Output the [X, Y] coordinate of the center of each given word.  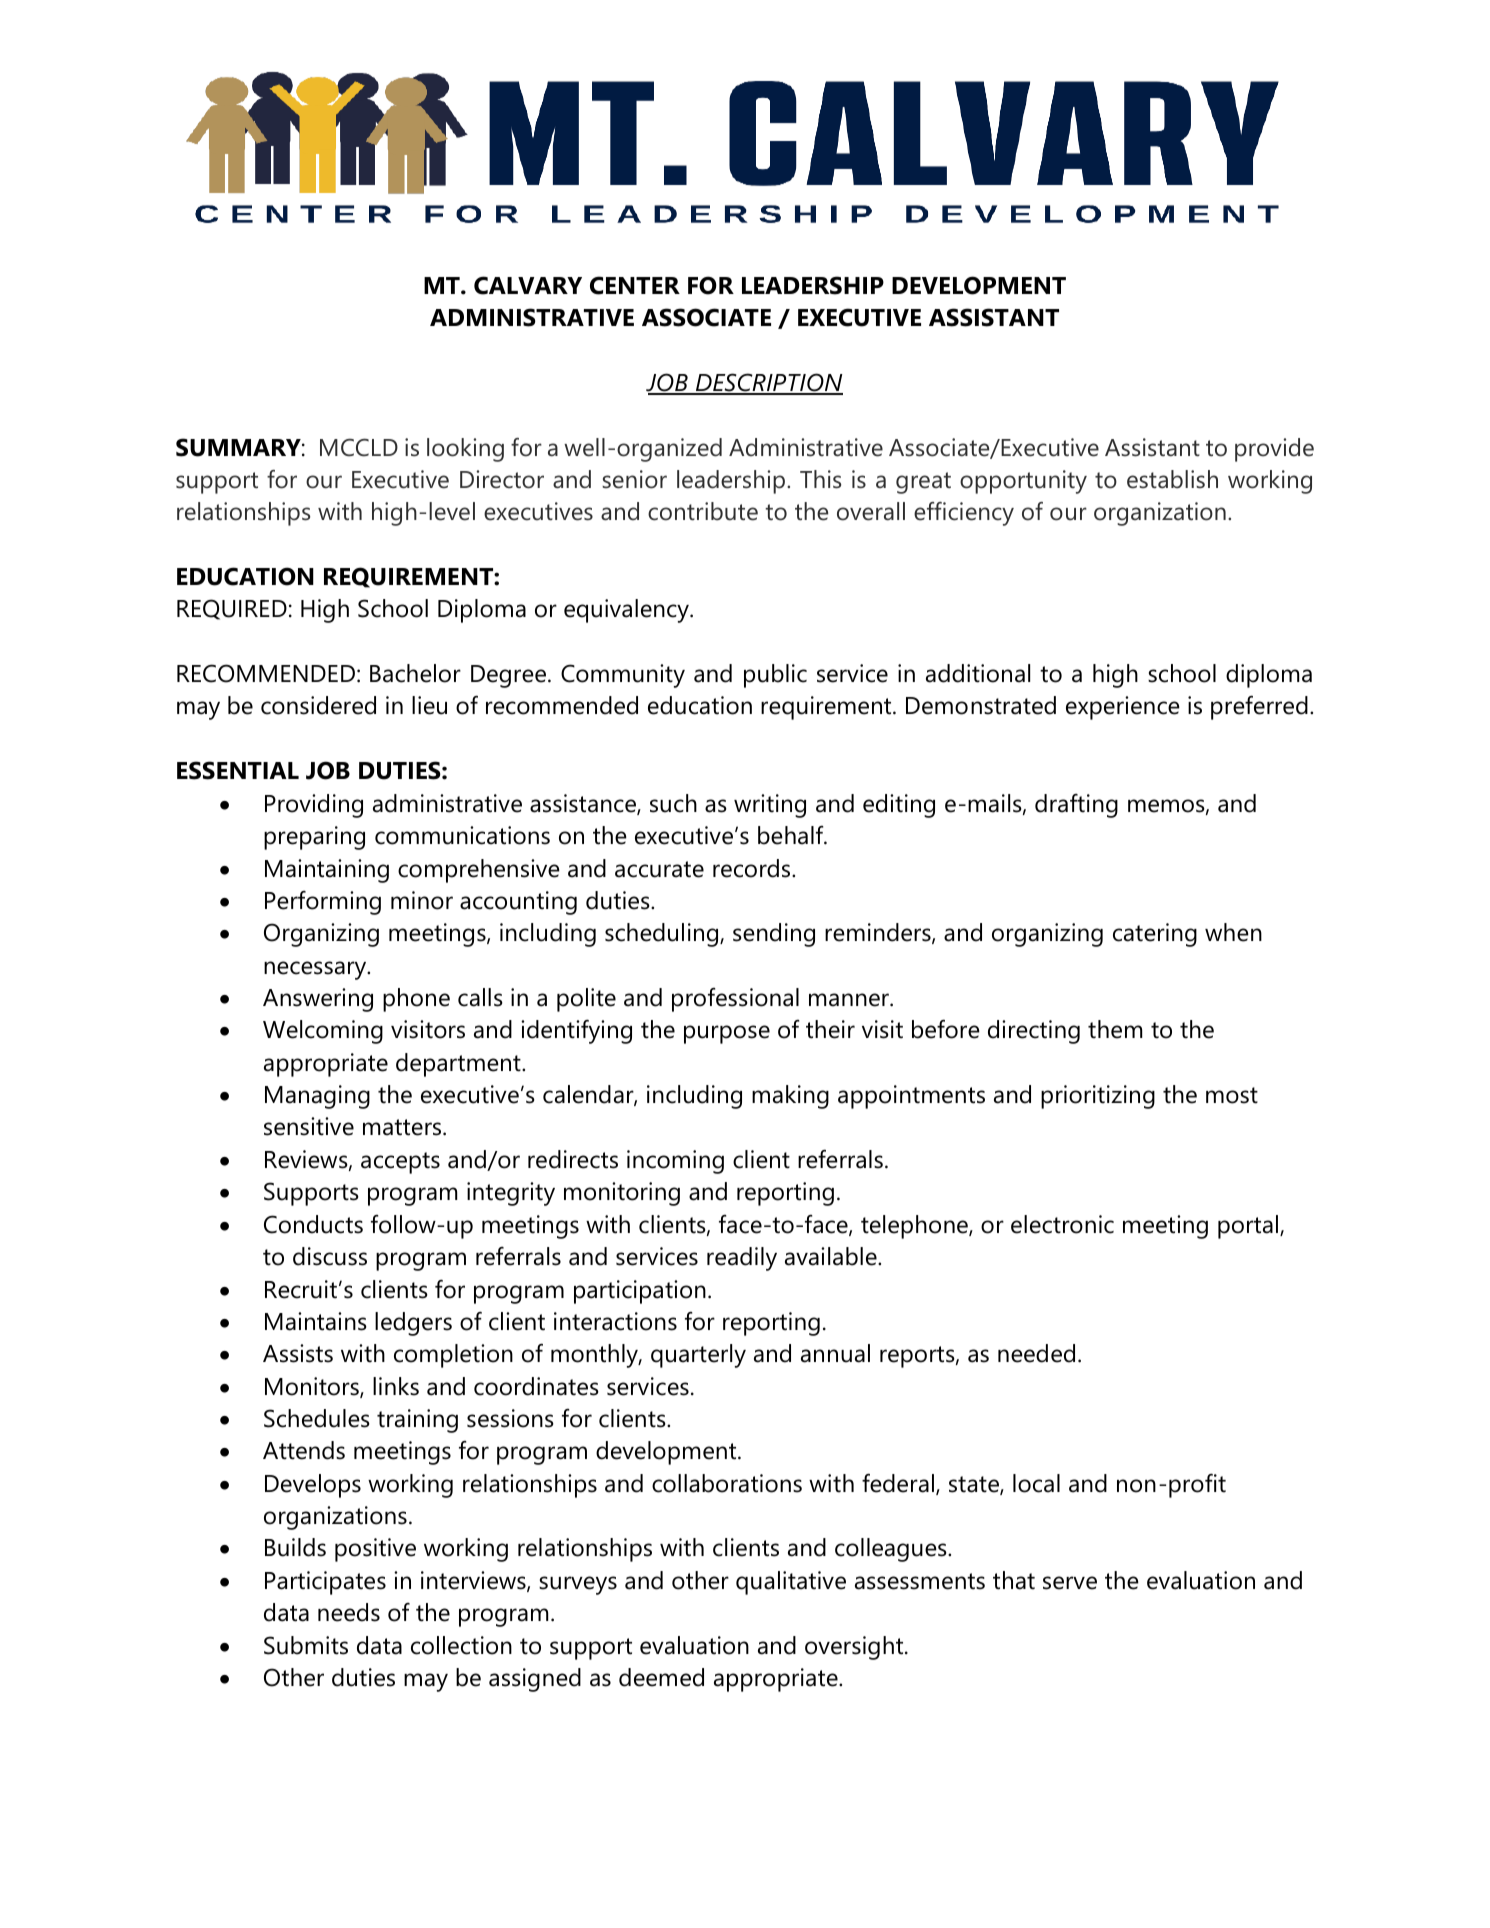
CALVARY [528, 285]
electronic [1062, 1224]
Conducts [313, 1224]
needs [349, 1612]
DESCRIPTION [768, 383]
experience [1123, 708]
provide [1274, 450]
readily [742, 1259]
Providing [314, 806]
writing [770, 806]
